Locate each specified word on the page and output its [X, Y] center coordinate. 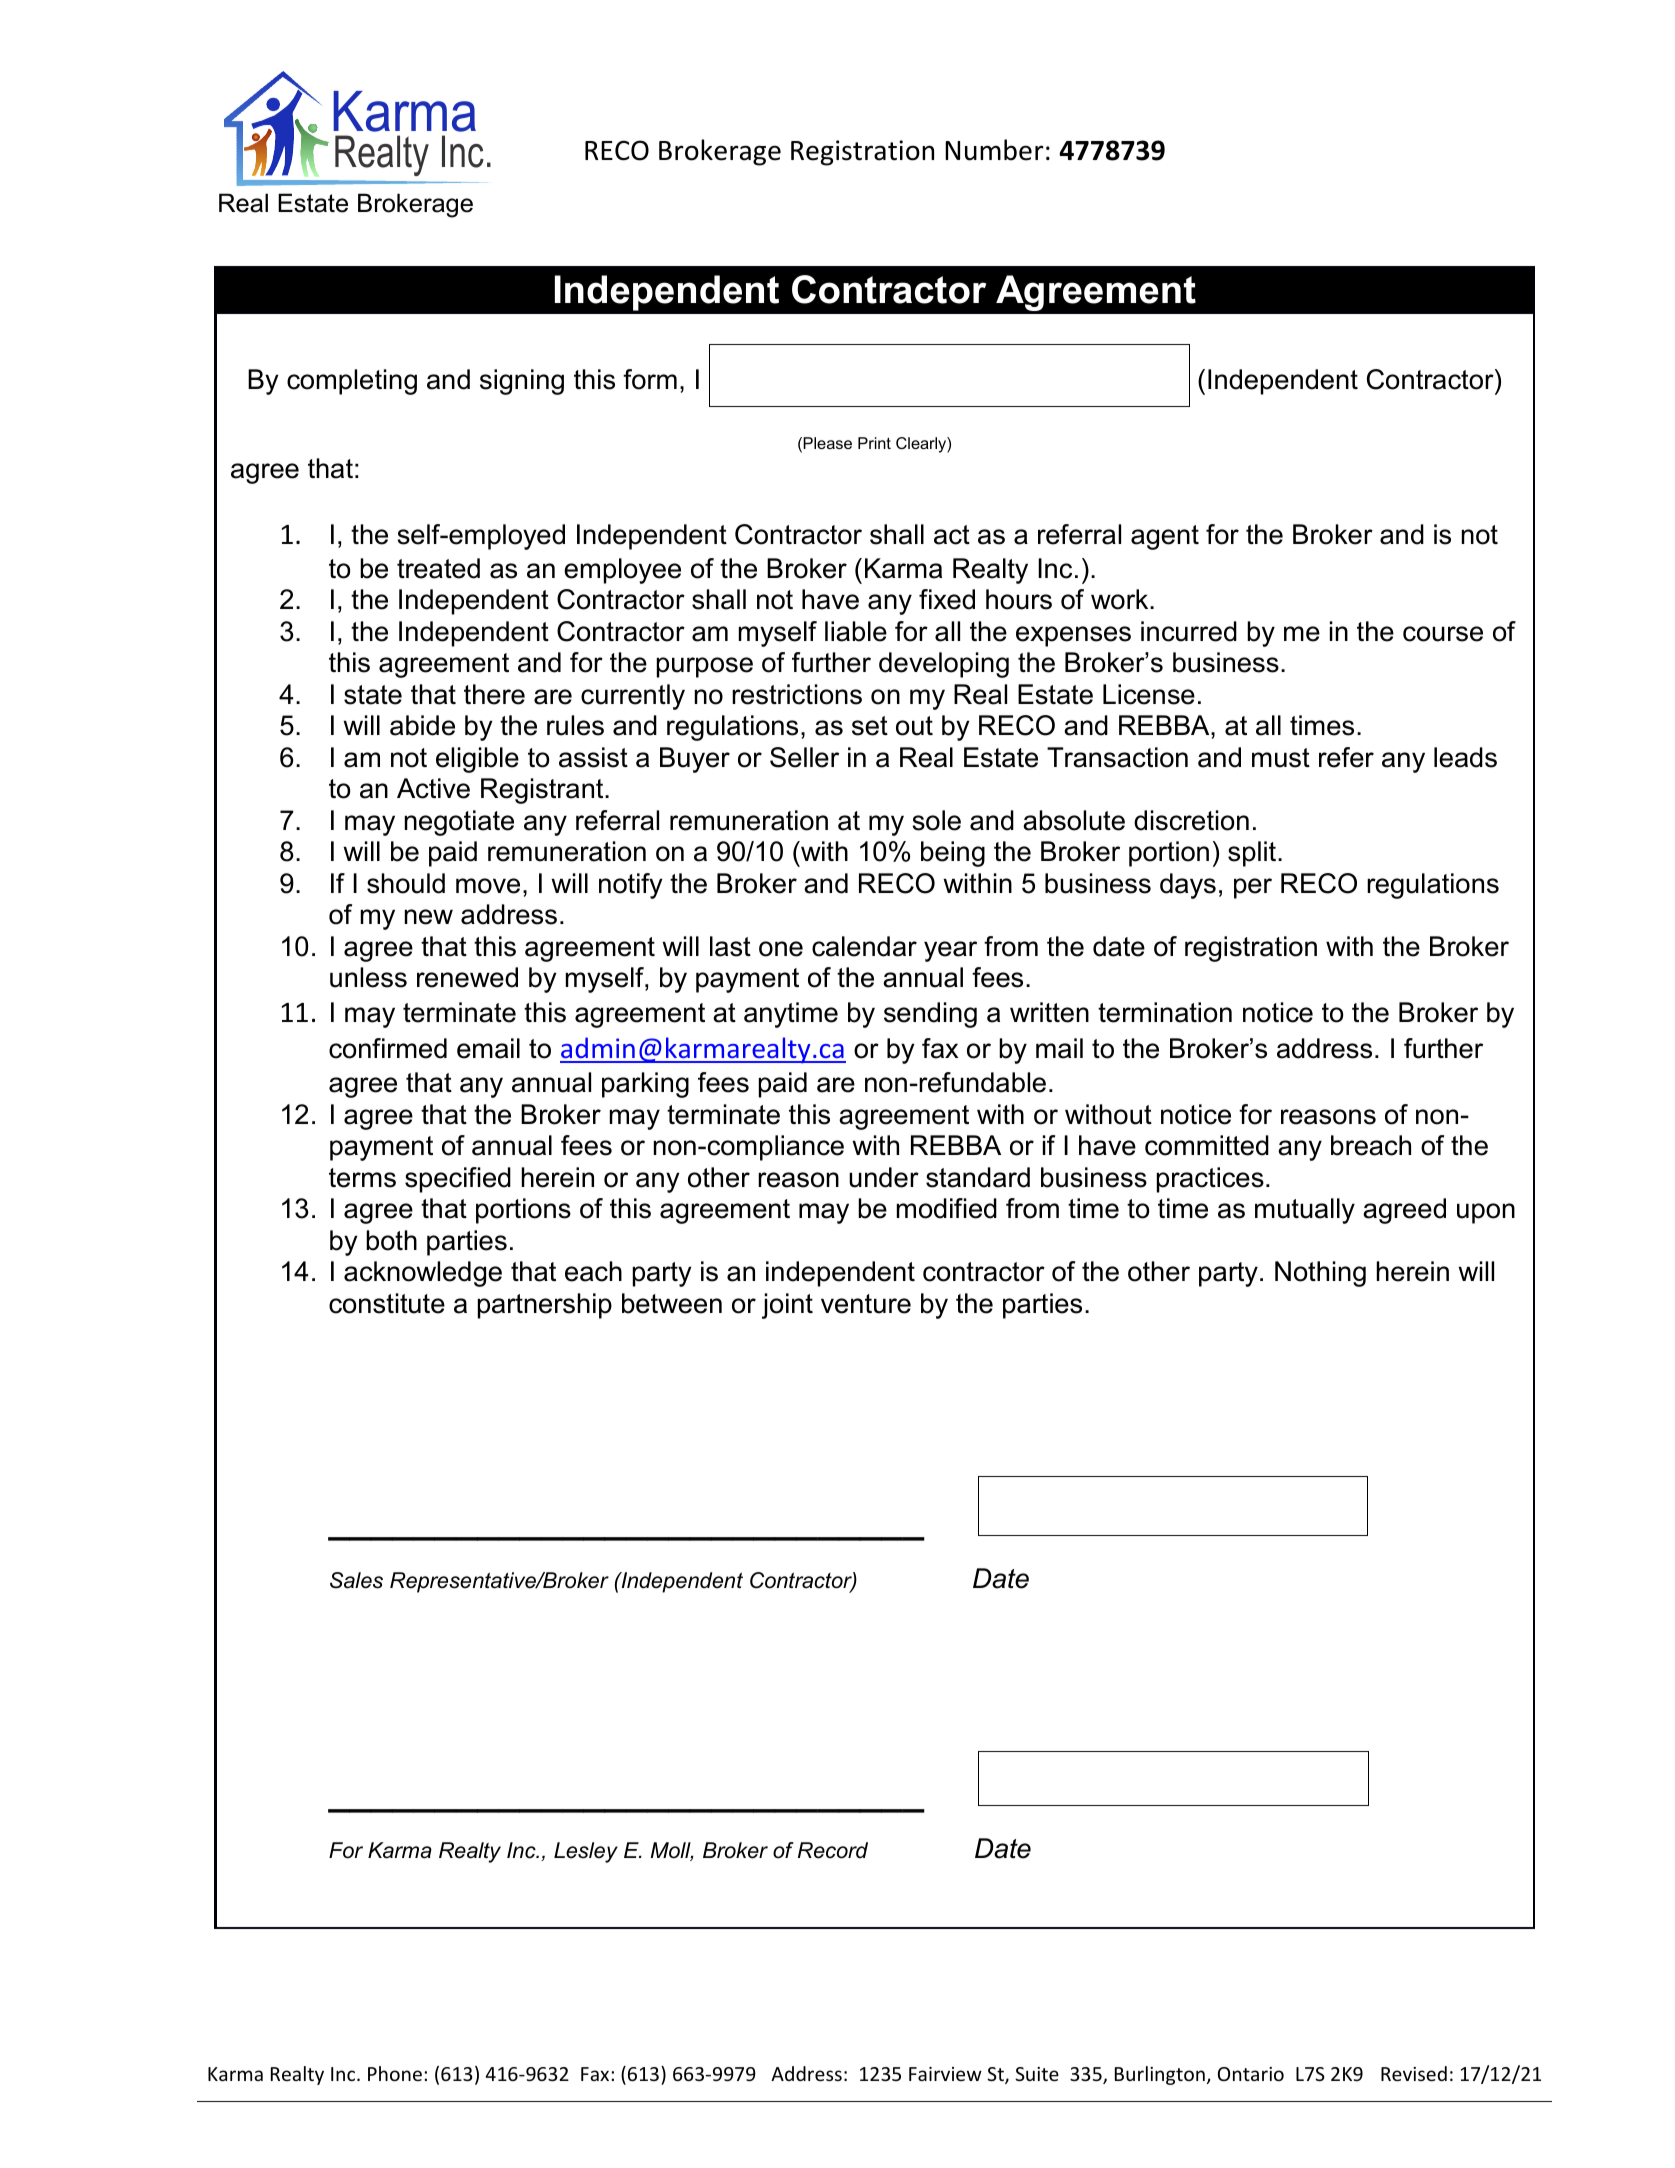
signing [522, 382]
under [884, 1177]
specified [458, 1180]
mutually [1305, 1211]
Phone [395, 2073]
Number [994, 150]
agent [1165, 537]
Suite [1037, 2074]
